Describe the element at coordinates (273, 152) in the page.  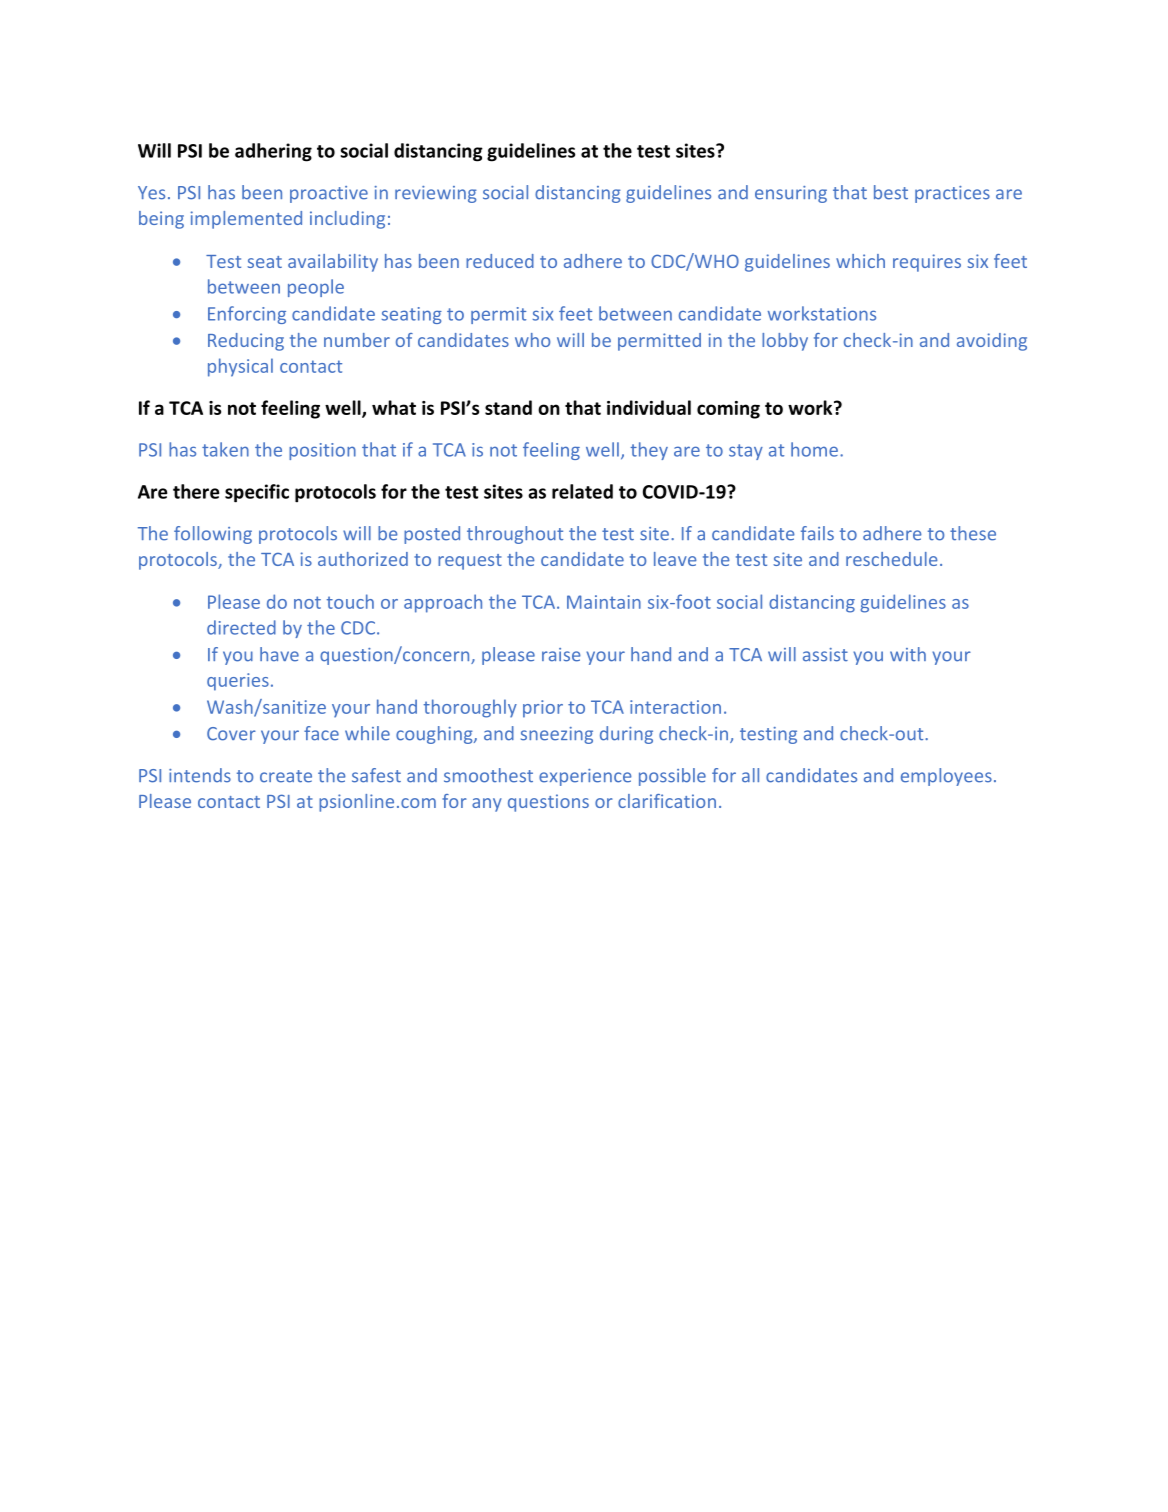
I see `adhering` at that location.
